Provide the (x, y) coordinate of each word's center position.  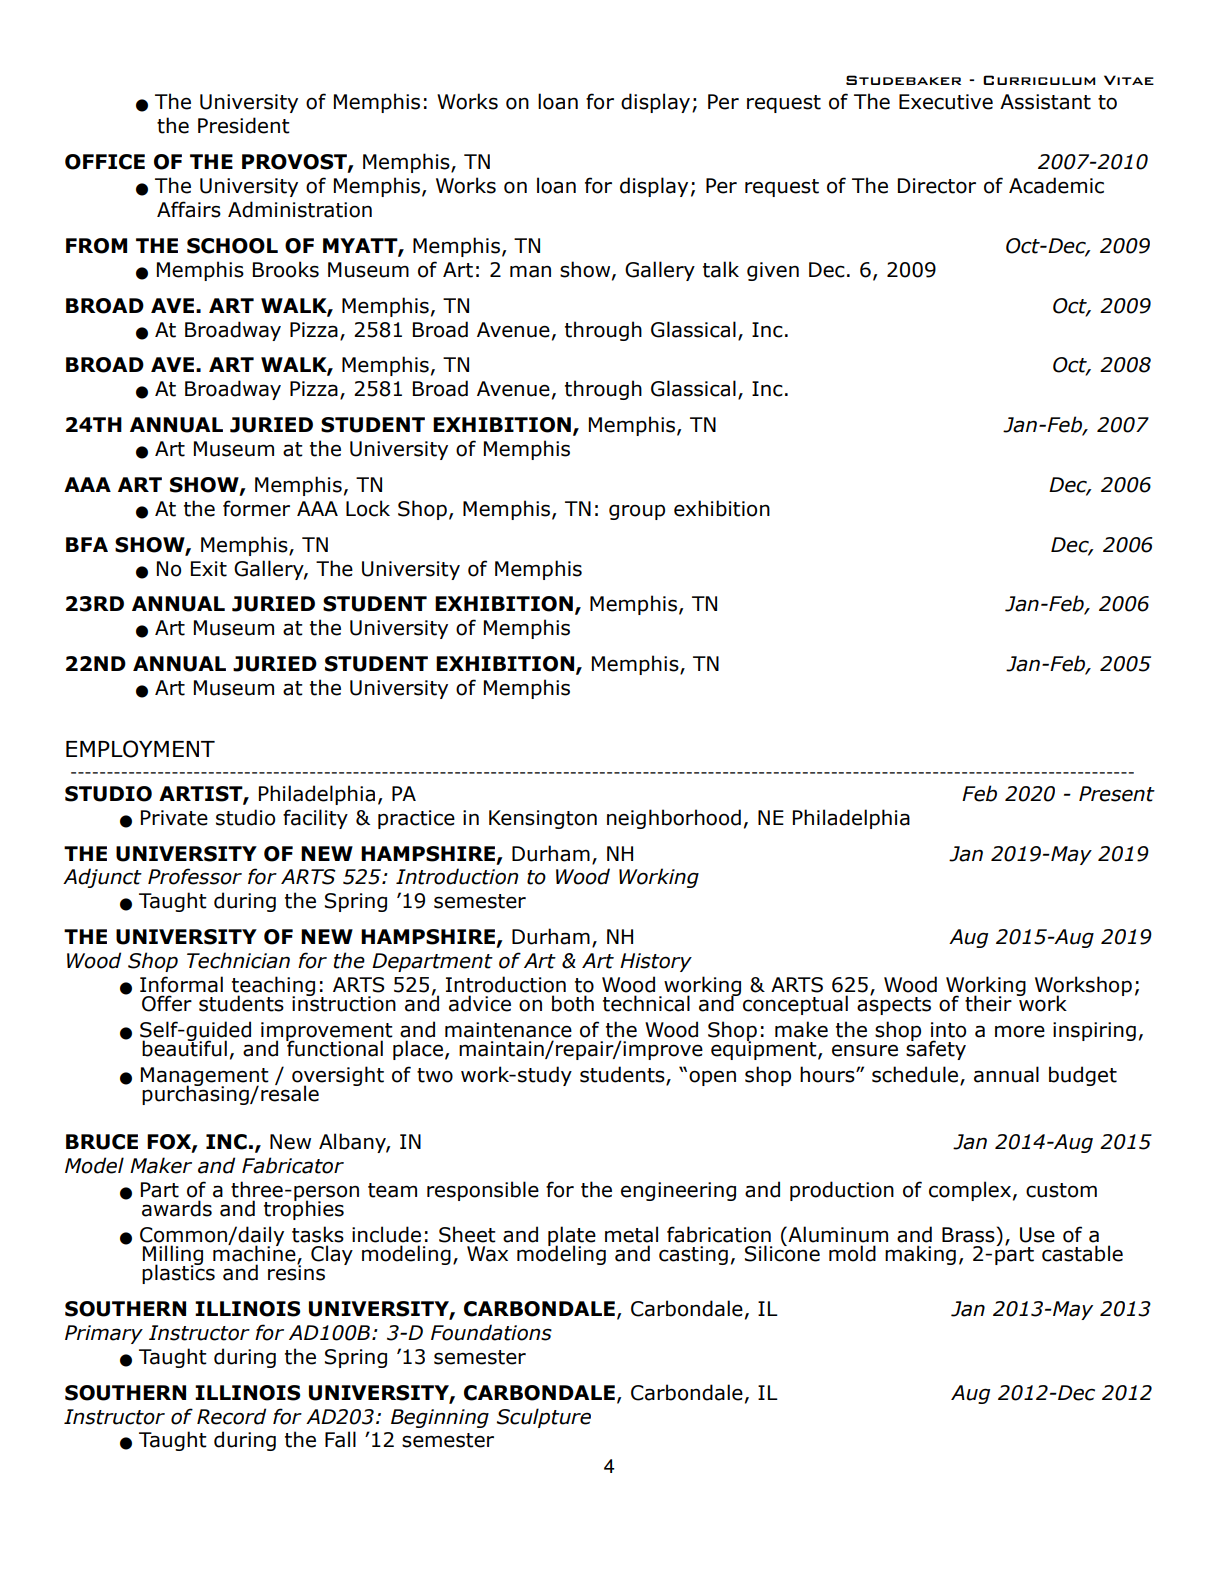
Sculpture (544, 1418)
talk (721, 269)
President (244, 125)
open (712, 1078)
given (773, 271)
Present (1117, 794)
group (637, 512)
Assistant (1045, 102)
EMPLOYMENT (140, 749)
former (256, 508)
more (1020, 1031)
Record (231, 1416)
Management (205, 1078)
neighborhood (674, 819)
